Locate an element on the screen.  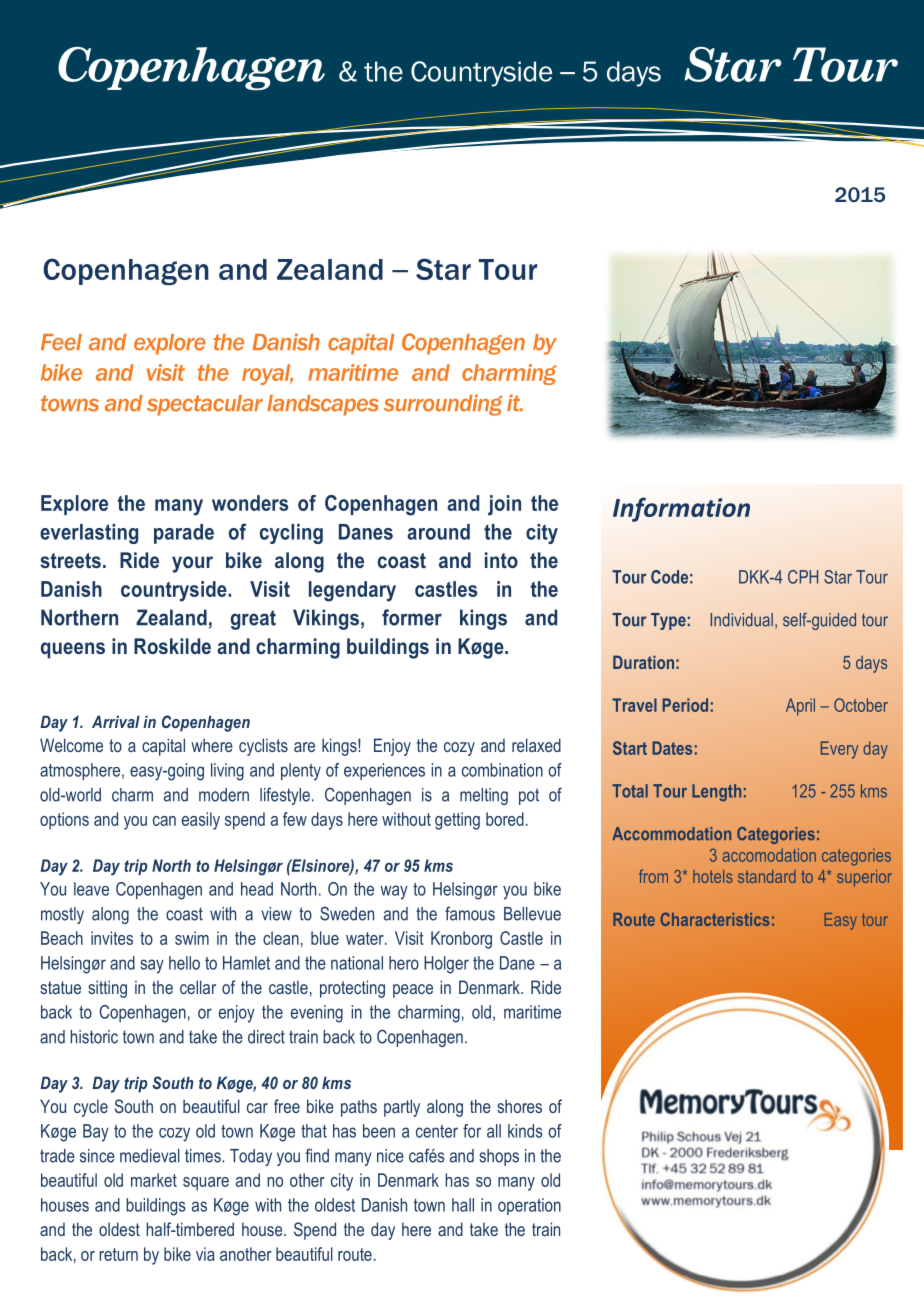
surrounding is located at coordinates (443, 405).
